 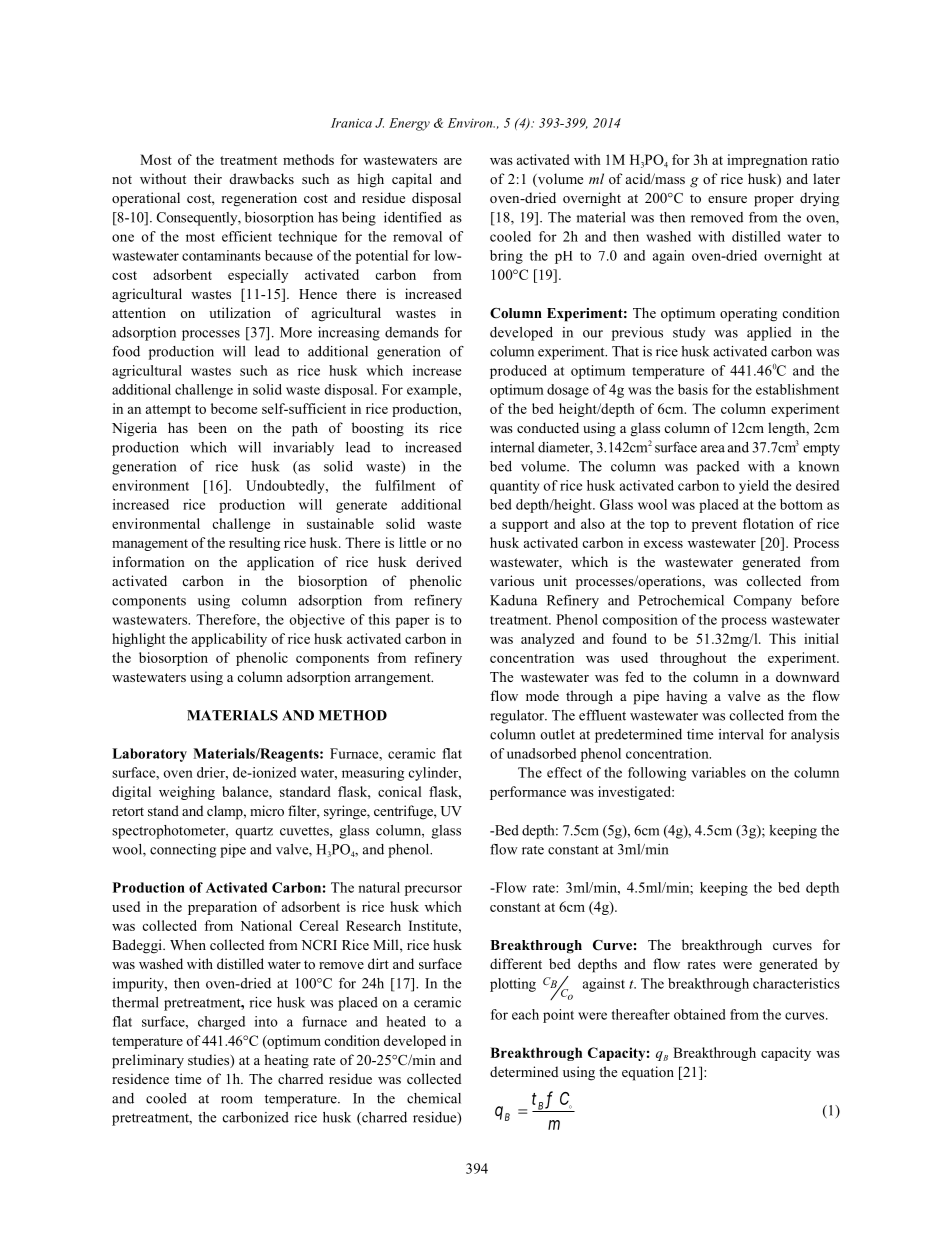 I want to click on applicability, so click(x=229, y=640).
